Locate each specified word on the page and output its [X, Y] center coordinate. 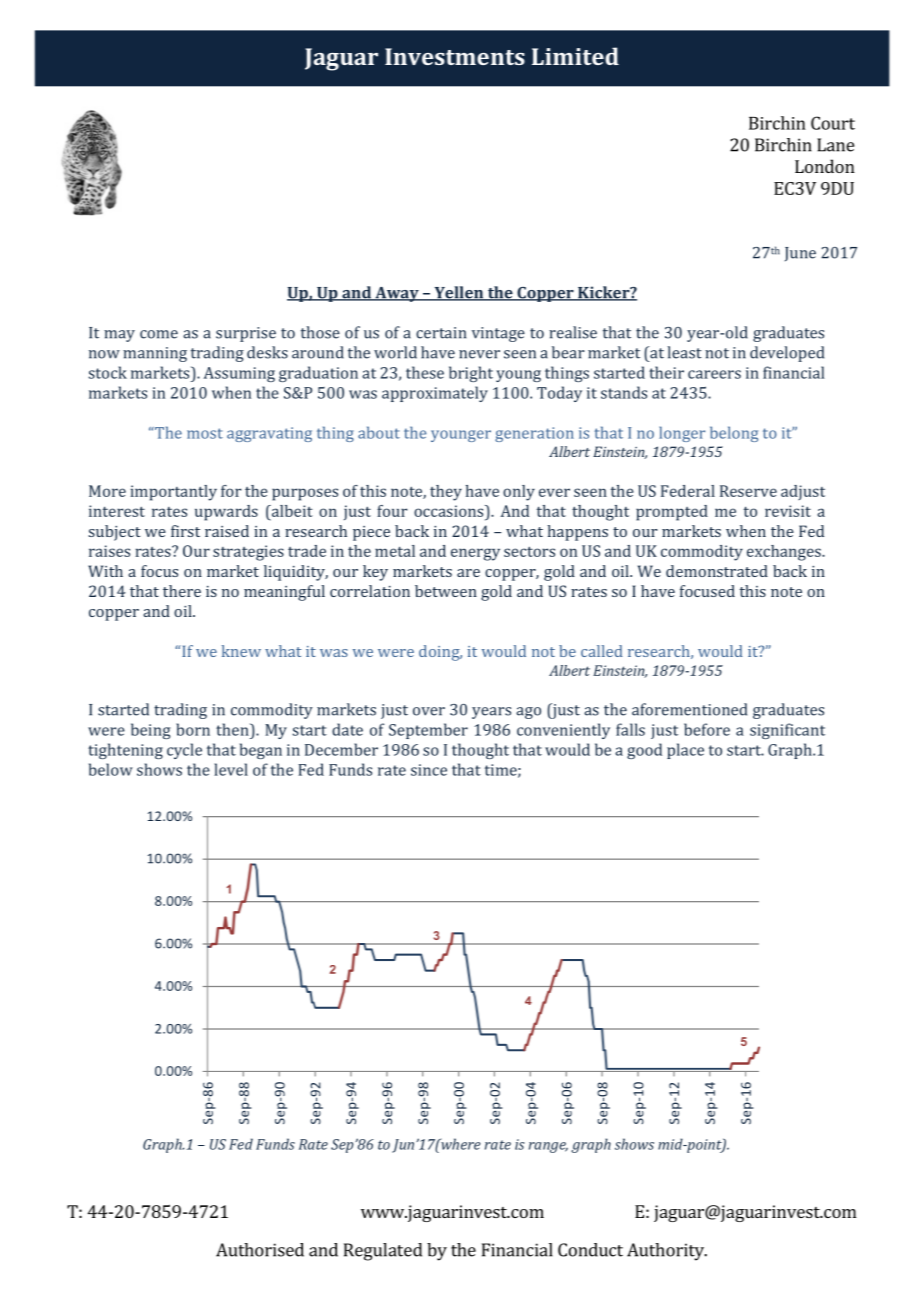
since [429, 770]
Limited [575, 56]
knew [241, 651]
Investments [455, 56]
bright [471, 374]
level [231, 769]
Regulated [383, 1252]
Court [833, 123]
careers [714, 374]
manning [155, 354]
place [685, 751]
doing [440, 653]
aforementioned [689, 709]
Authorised [260, 1250]
